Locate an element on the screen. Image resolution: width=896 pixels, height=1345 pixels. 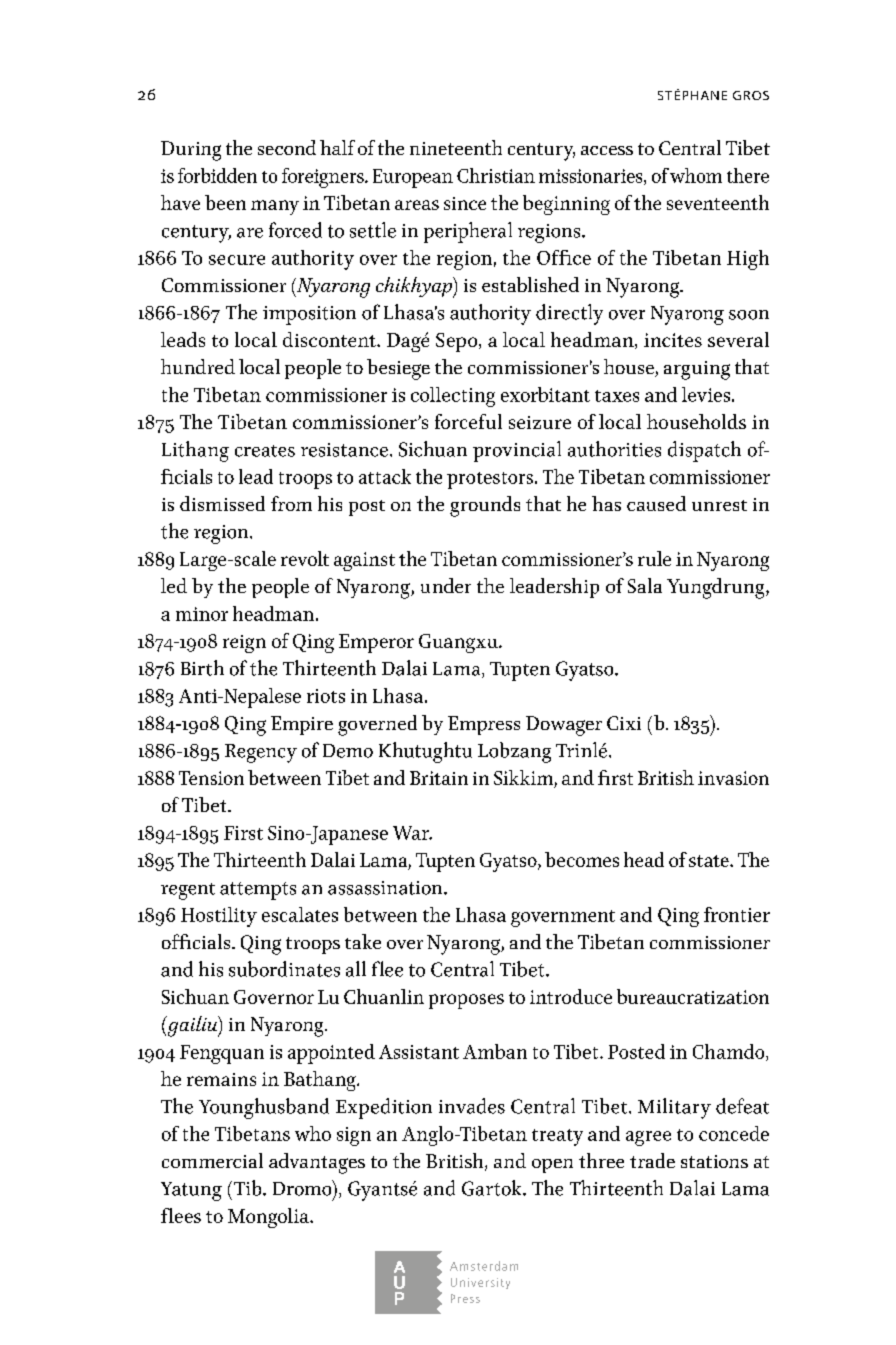
nineteenth is located at coordinates (456, 147).
